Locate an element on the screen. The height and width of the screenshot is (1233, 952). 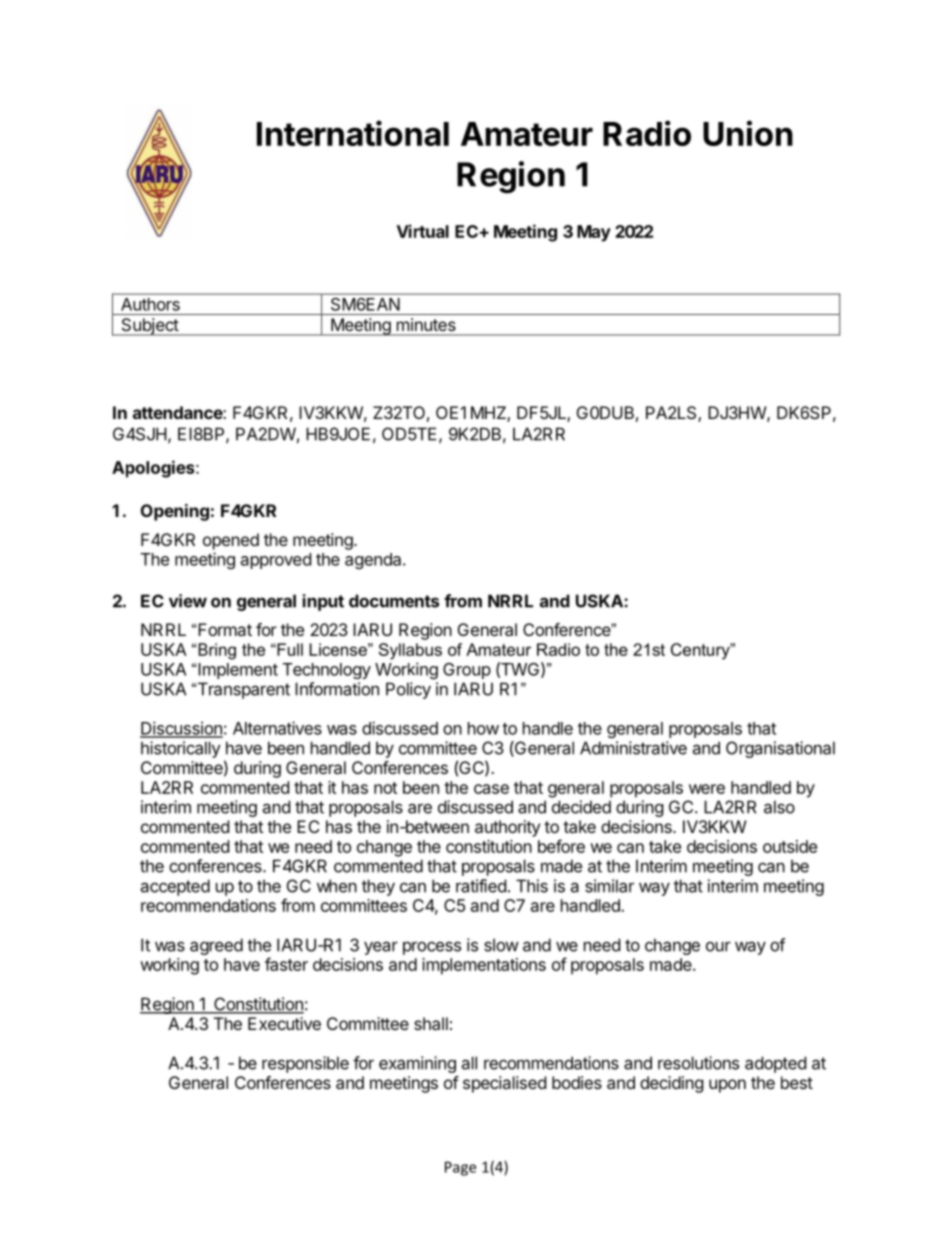
responsible is located at coordinates (305, 1064).
